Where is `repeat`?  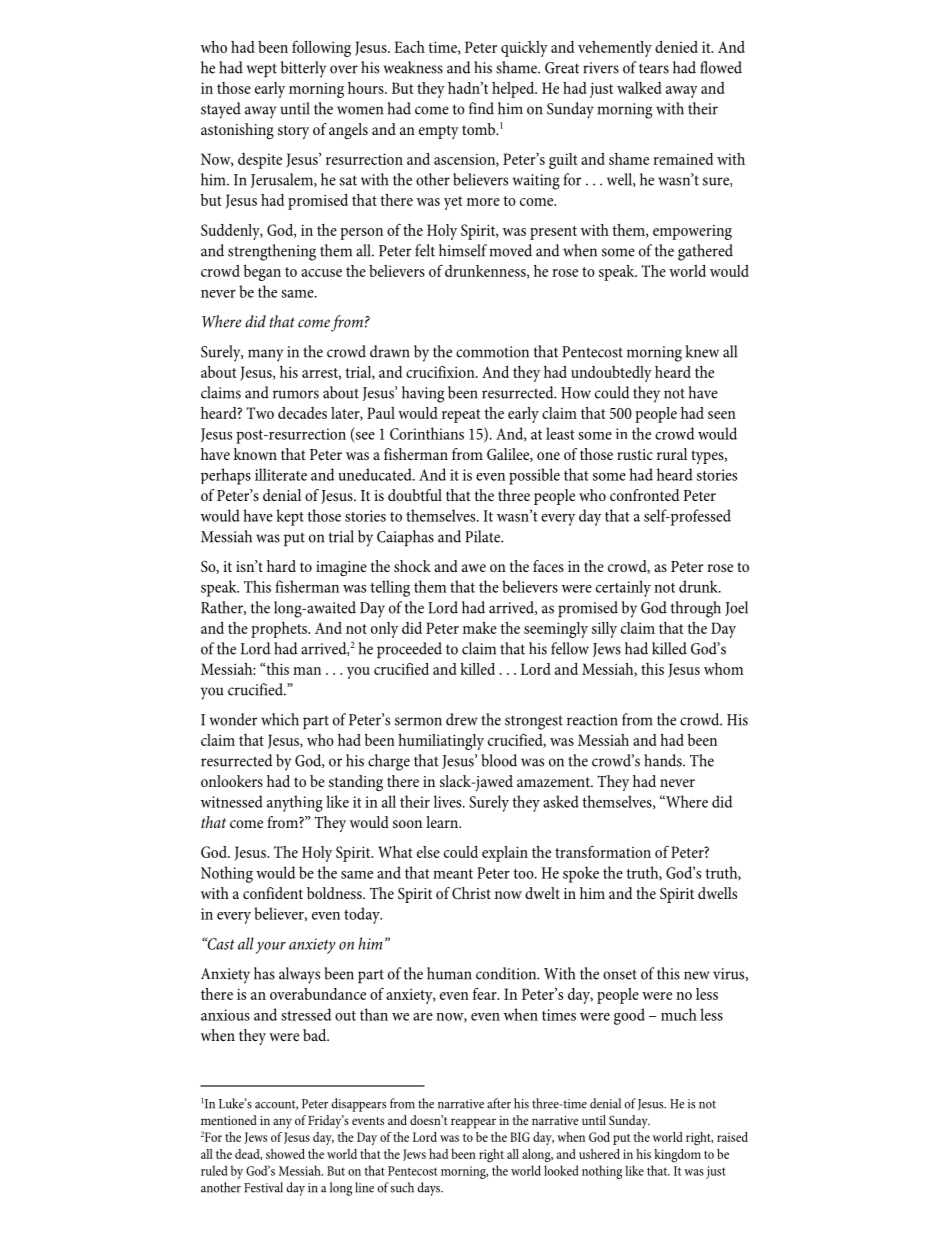 repeat is located at coordinates (461, 416).
